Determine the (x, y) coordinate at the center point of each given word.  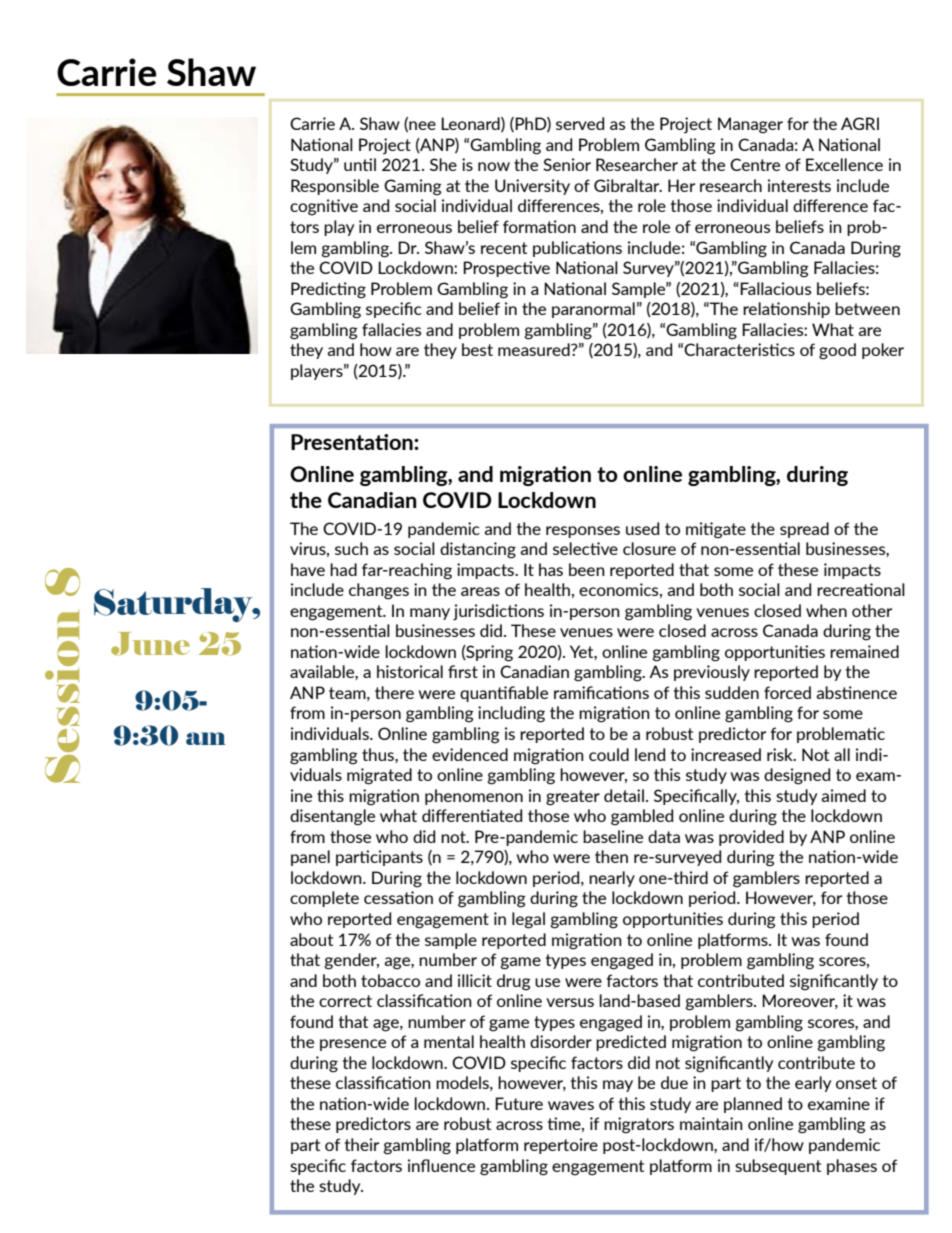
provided (751, 838)
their (362, 1144)
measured (535, 349)
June (150, 644)
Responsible (335, 187)
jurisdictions (498, 612)
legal (528, 920)
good (837, 351)
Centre (755, 164)
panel (310, 858)
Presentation (353, 442)
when (826, 610)
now (494, 166)
